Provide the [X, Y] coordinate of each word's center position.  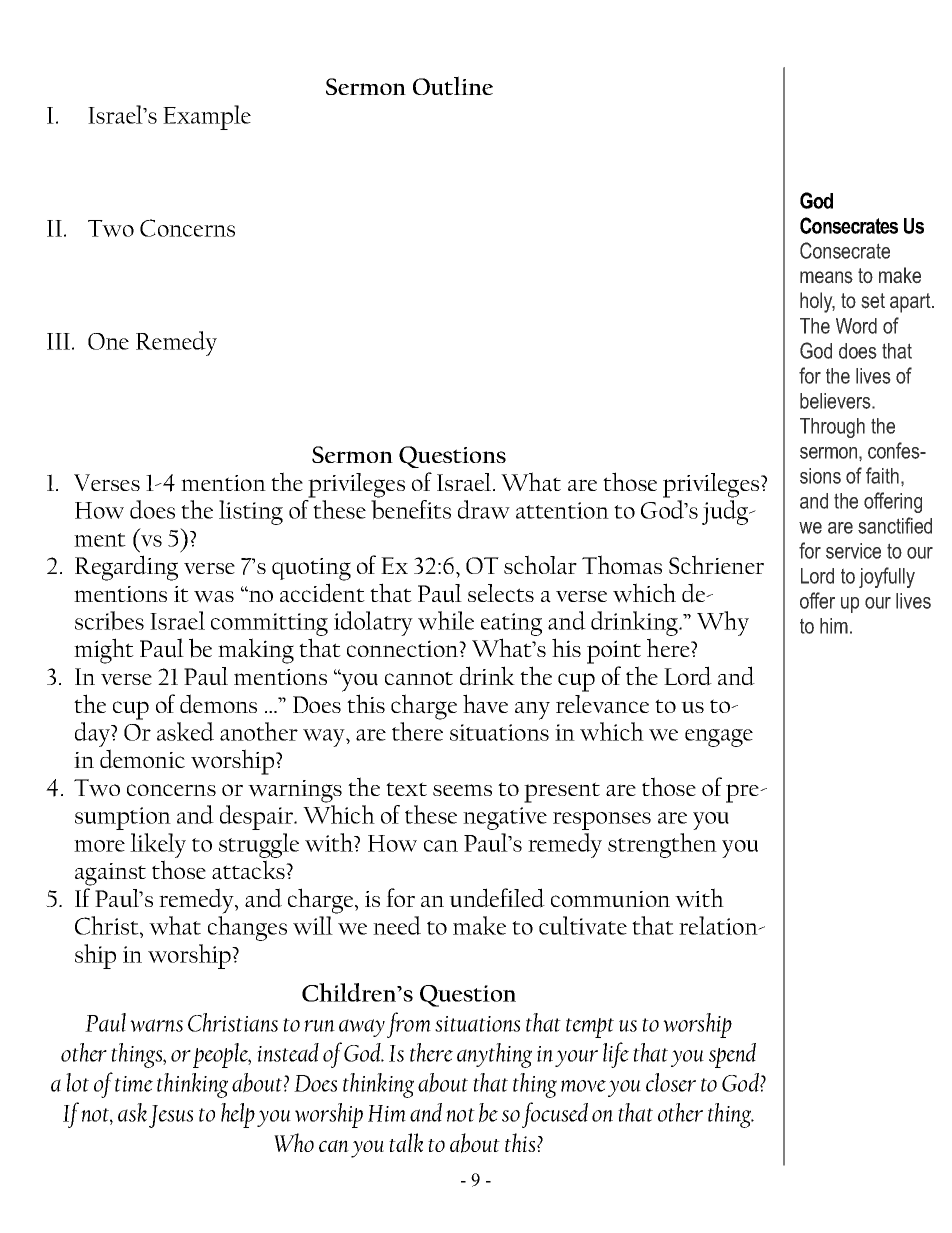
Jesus [171, 1116]
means [826, 277]
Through [832, 428]
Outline [453, 86]
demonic [142, 759]
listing [251, 512]
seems [462, 790]
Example [207, 117]
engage [719, 738]
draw [484, 509]
